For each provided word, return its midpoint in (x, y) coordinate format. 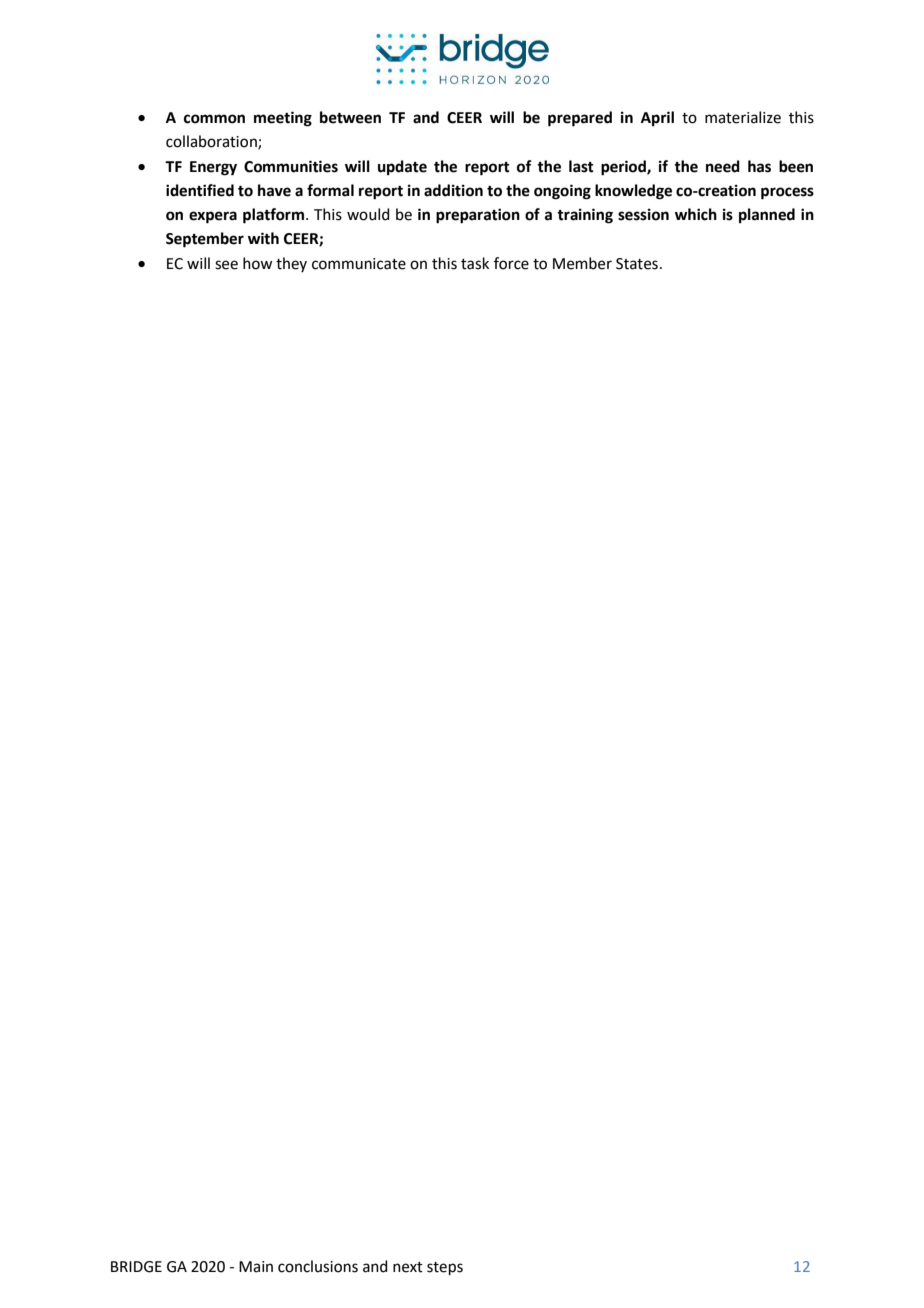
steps (445, 1268)
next (408, 1267)
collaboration (212, 142)
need (723, 166)
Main (256, 1267)
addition (453, 190)
